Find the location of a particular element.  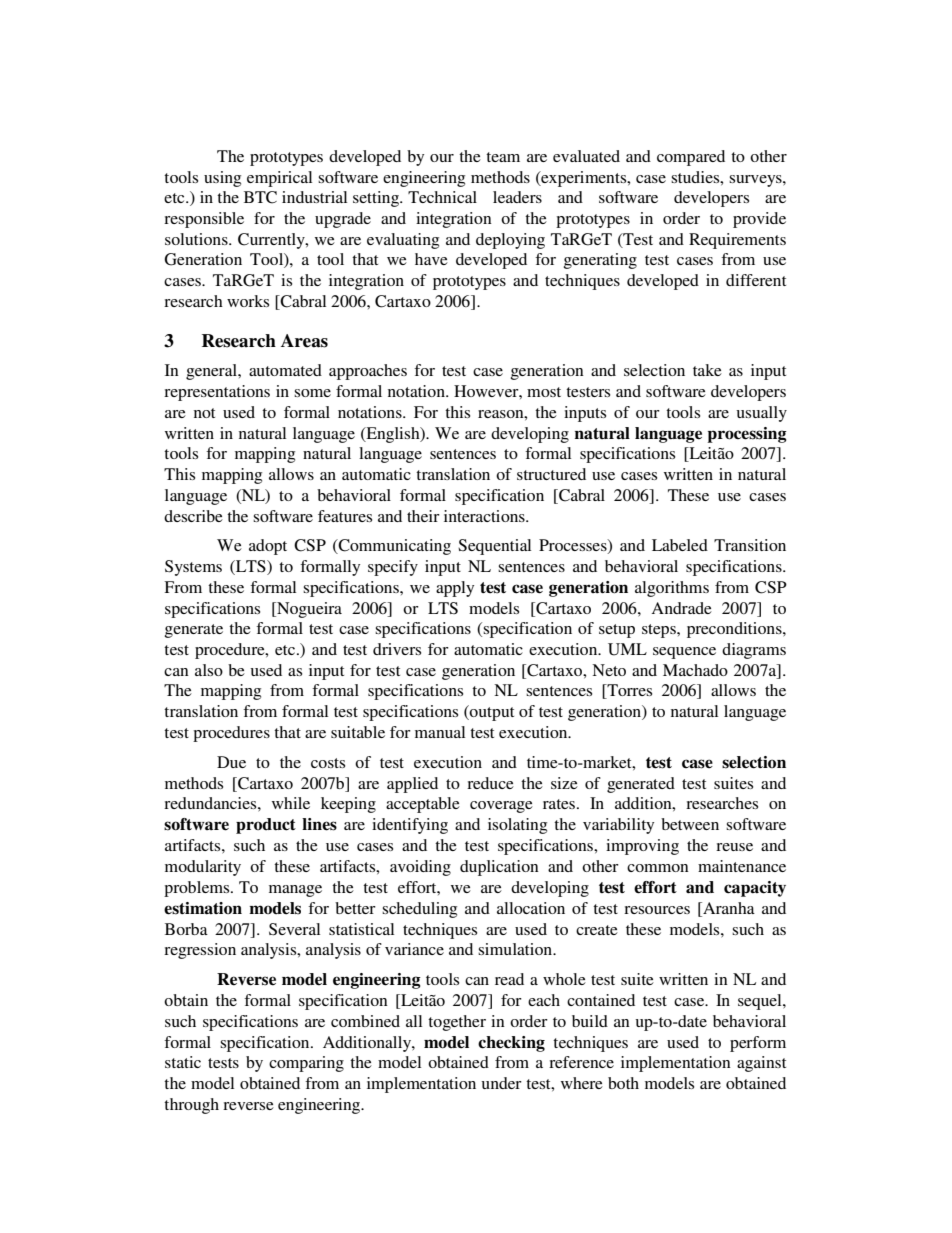

also is located at coordinates (209, 670).
